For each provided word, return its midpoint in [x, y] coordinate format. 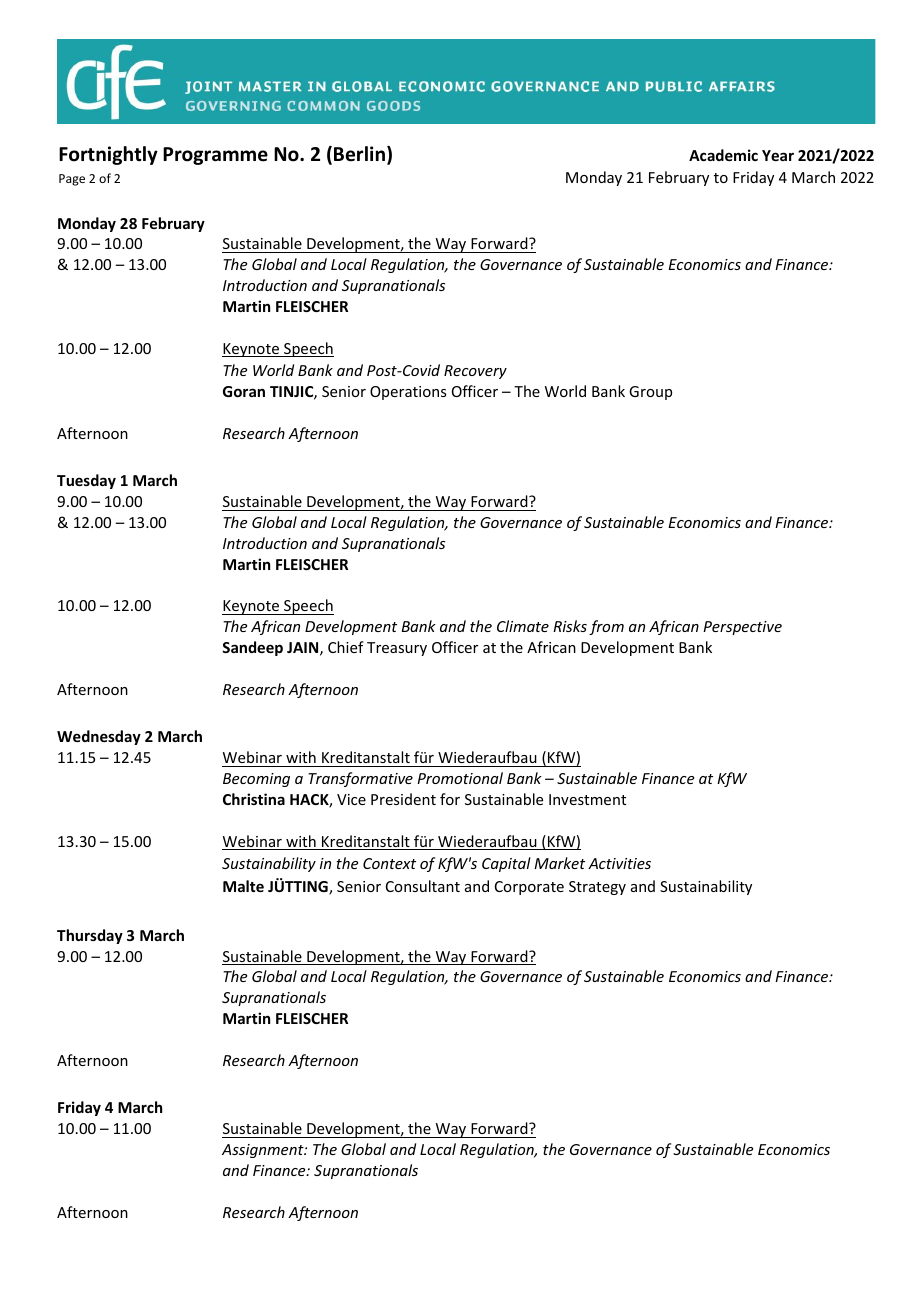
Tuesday [86, 481]
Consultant [423, 886]
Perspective [742, 628]
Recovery [475, 372]
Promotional [460, 778]
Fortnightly [108, 155]
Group [650, 393]
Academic [723, 155]
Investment [587, 799]
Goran [244, 391]
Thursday [90, 936]
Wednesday [99, 737]
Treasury [397, 649]
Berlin [361, 155]
